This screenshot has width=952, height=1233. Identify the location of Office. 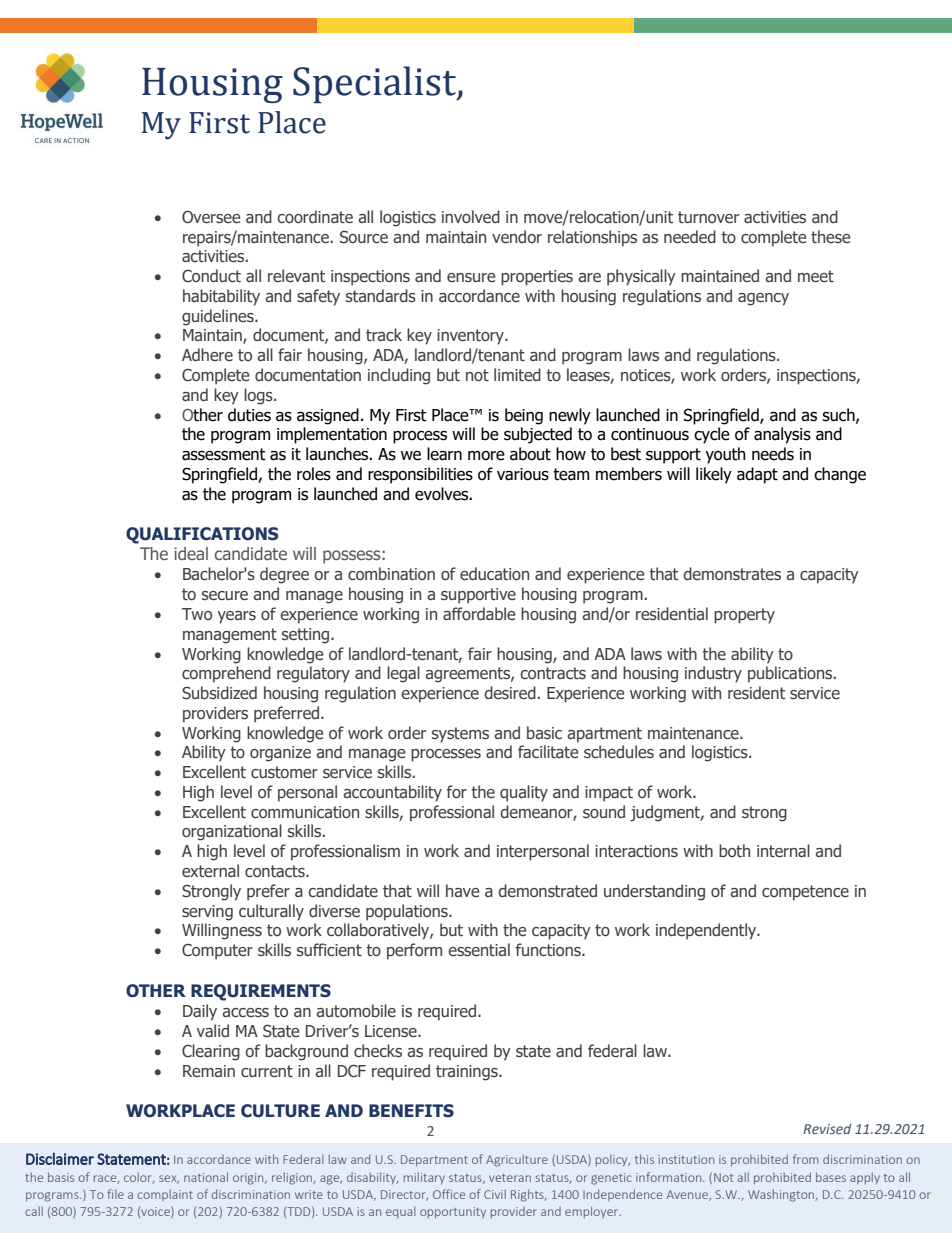
(449, 1194).
